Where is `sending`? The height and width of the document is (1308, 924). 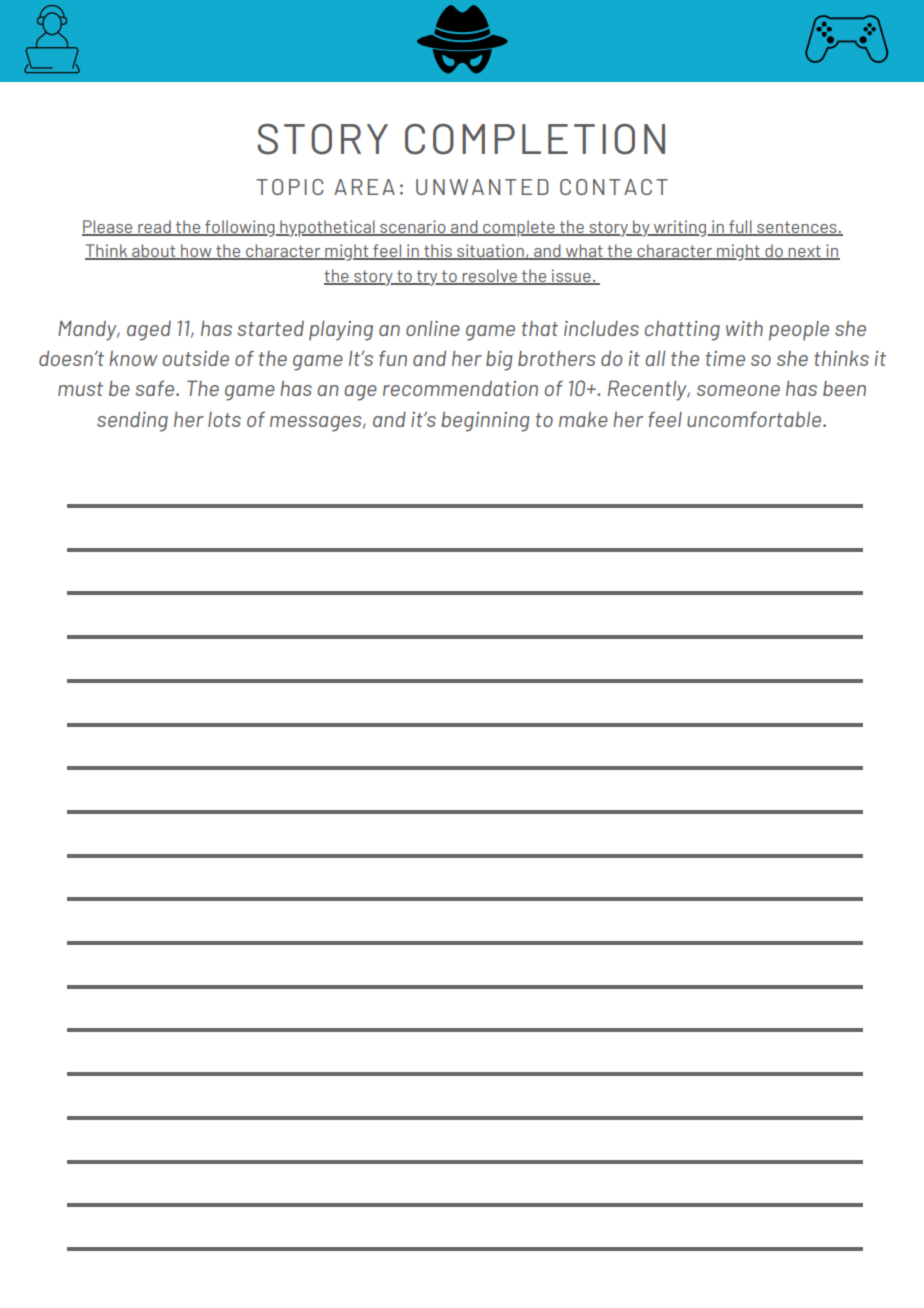
sending is located at coordinates (132, 421).
